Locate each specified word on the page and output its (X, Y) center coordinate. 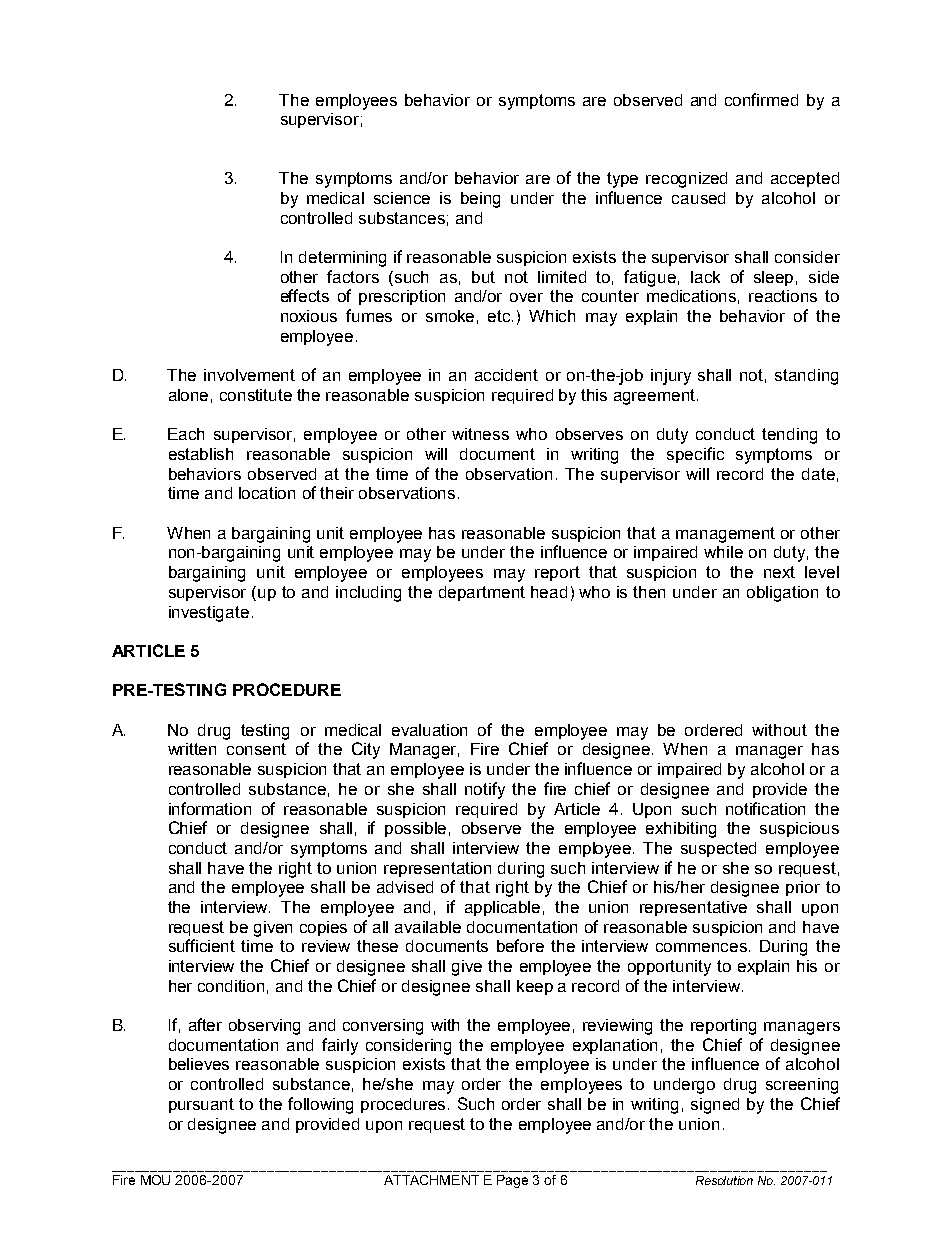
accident (506, 375)
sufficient (202, 945)
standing (806, 377)
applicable (502, 908)
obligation (782, 594)
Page (512, 1181)
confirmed (761, 99)
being (480, 200)
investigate (209, 614)
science (402, 198)
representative (693, 908)
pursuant (201, 1105)
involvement (249, 375)
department (482, 593)
